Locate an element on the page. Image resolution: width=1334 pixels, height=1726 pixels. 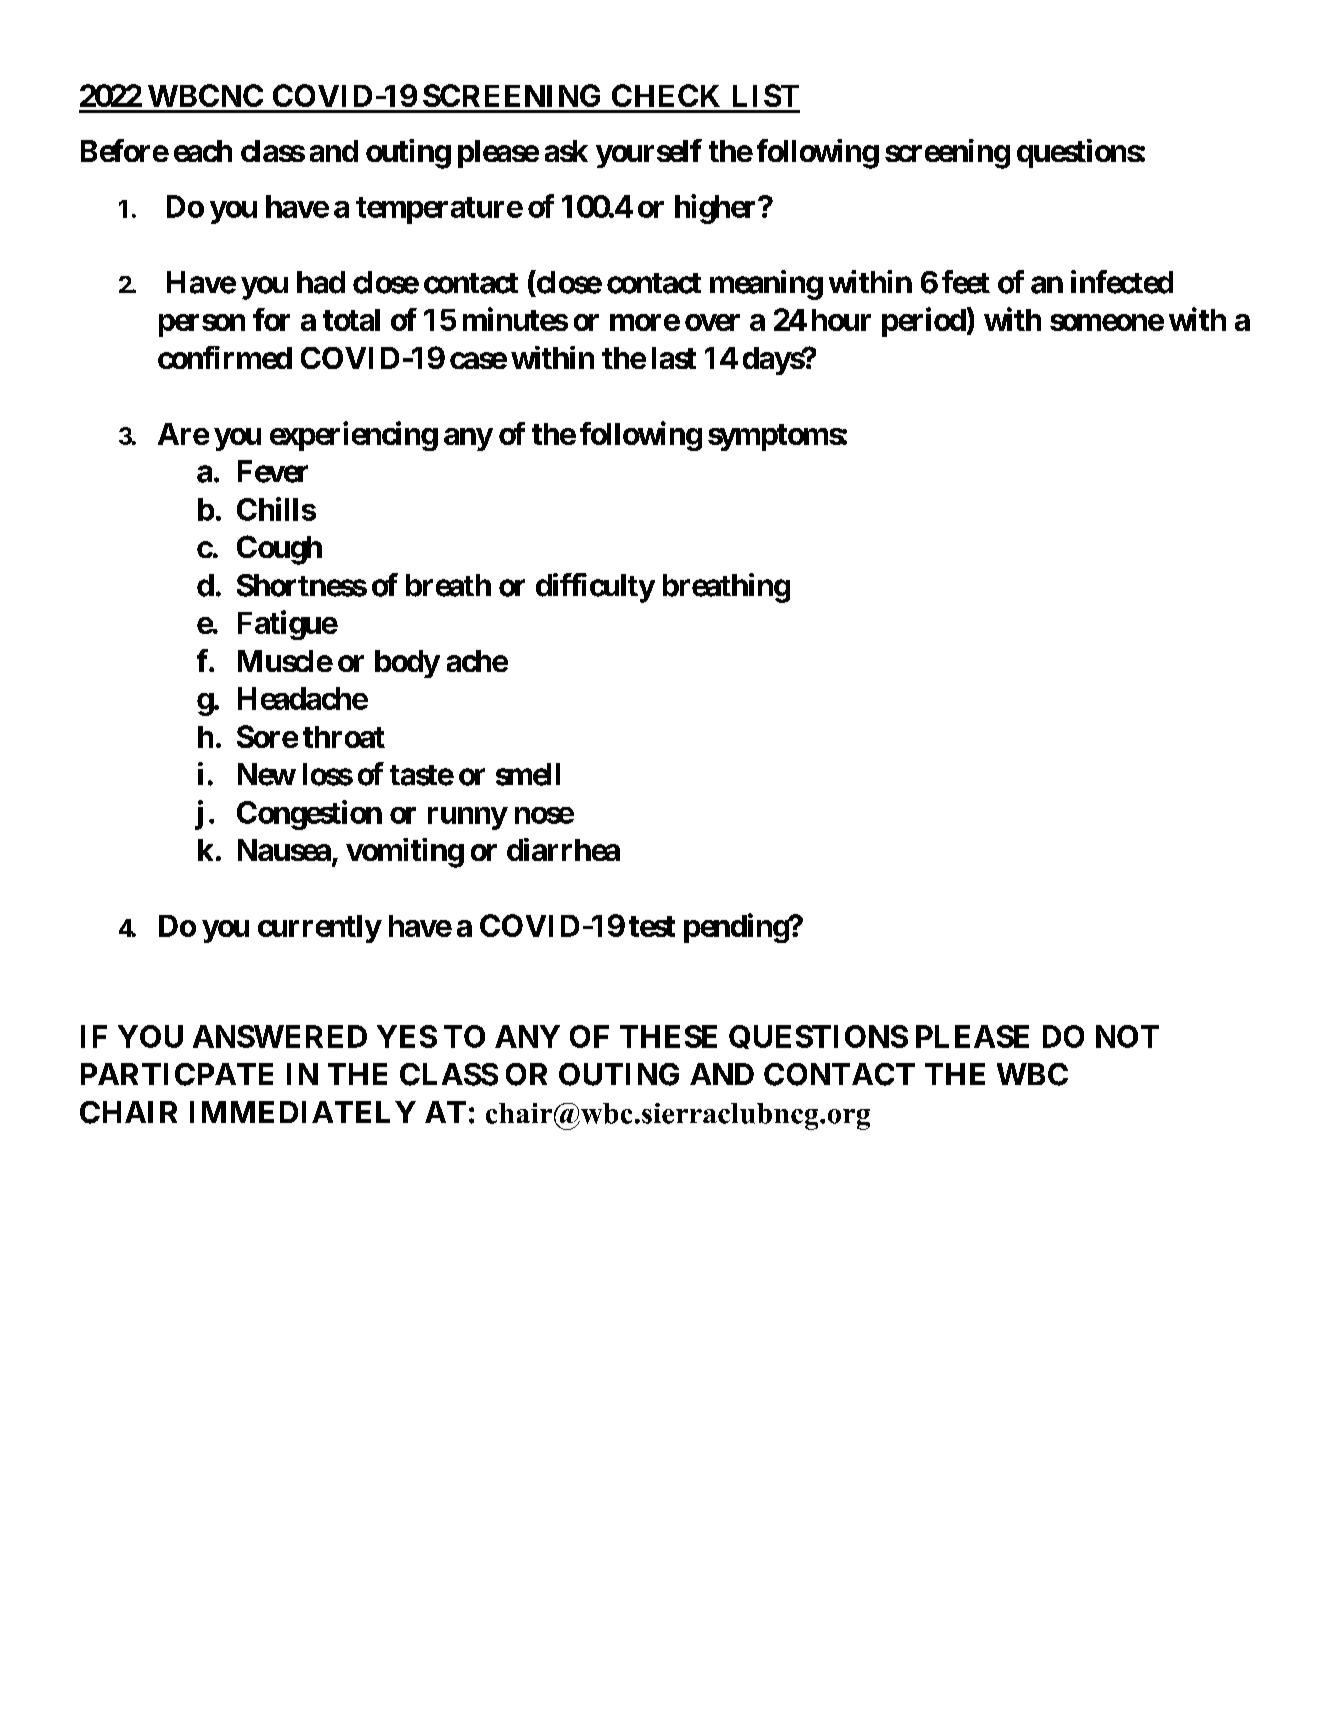
yourself is located at coordinates (649, 153).
